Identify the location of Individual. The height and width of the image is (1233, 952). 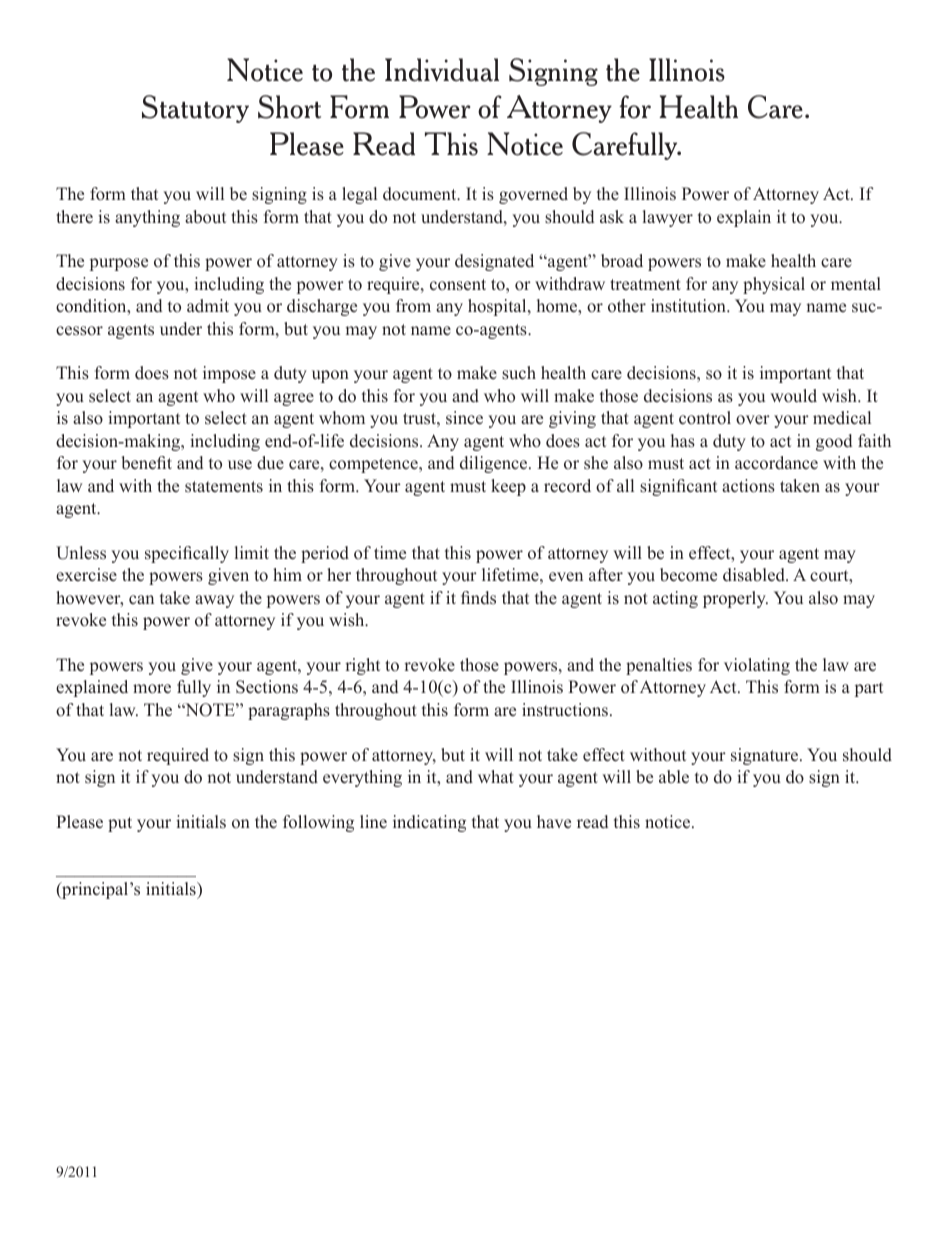
(442, 70).
